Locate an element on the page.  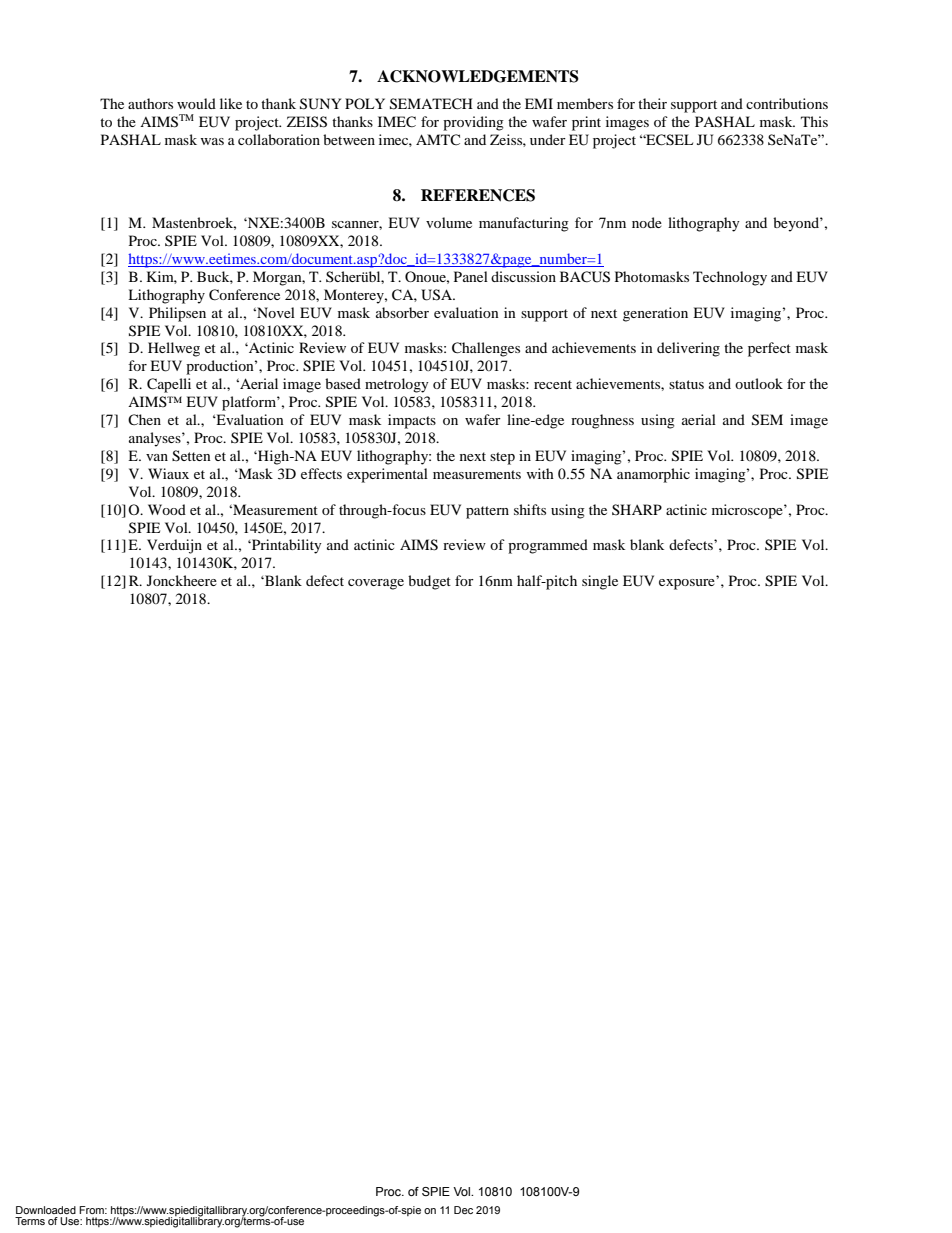
exposure is located at coordinates (687, 584).
